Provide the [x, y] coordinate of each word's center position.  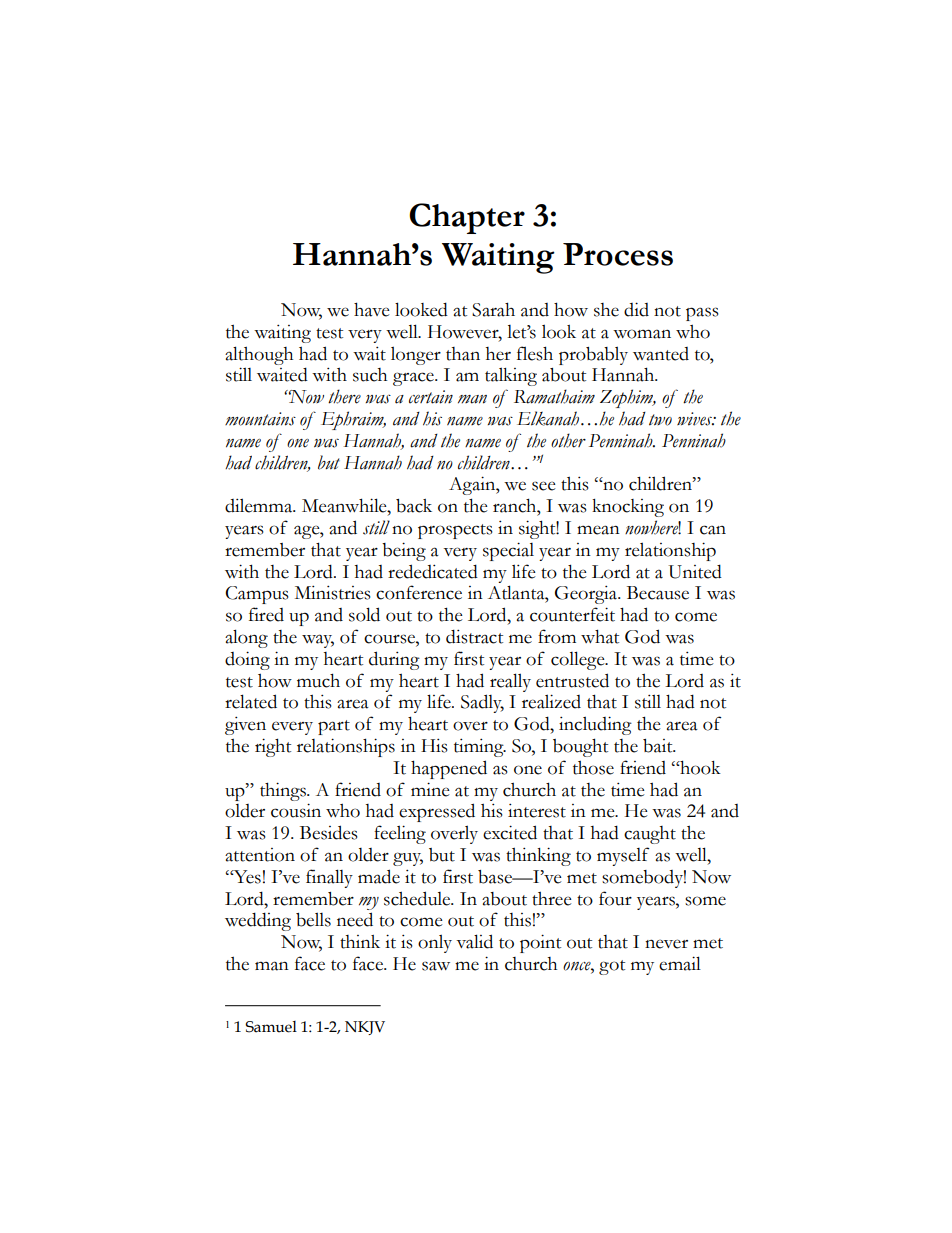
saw [436, 966]
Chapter [467, 218]
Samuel [271, 1027]
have [372, 309]
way [318, 641]
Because [658, 593]
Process [618, 254]
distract [474, 636]
